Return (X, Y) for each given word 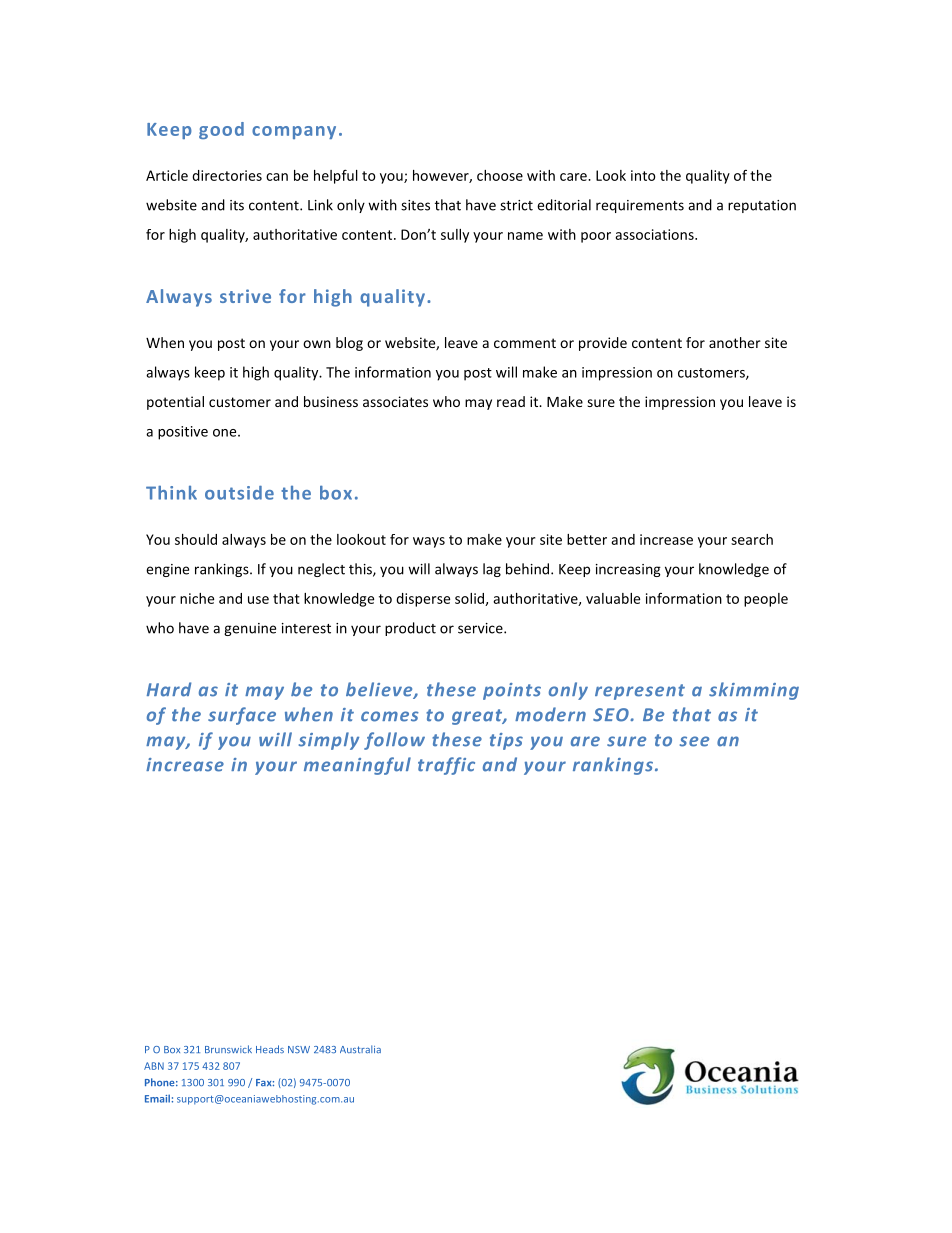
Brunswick (228, 1049)
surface (242, 716)
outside (239, 493)
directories (227, 175)
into (643, 175)
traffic (446, 766)
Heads (270, 1049)
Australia (360, 1049)
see (694, 741)
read (511, 401)
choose (500, 175)
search (752, 539)
